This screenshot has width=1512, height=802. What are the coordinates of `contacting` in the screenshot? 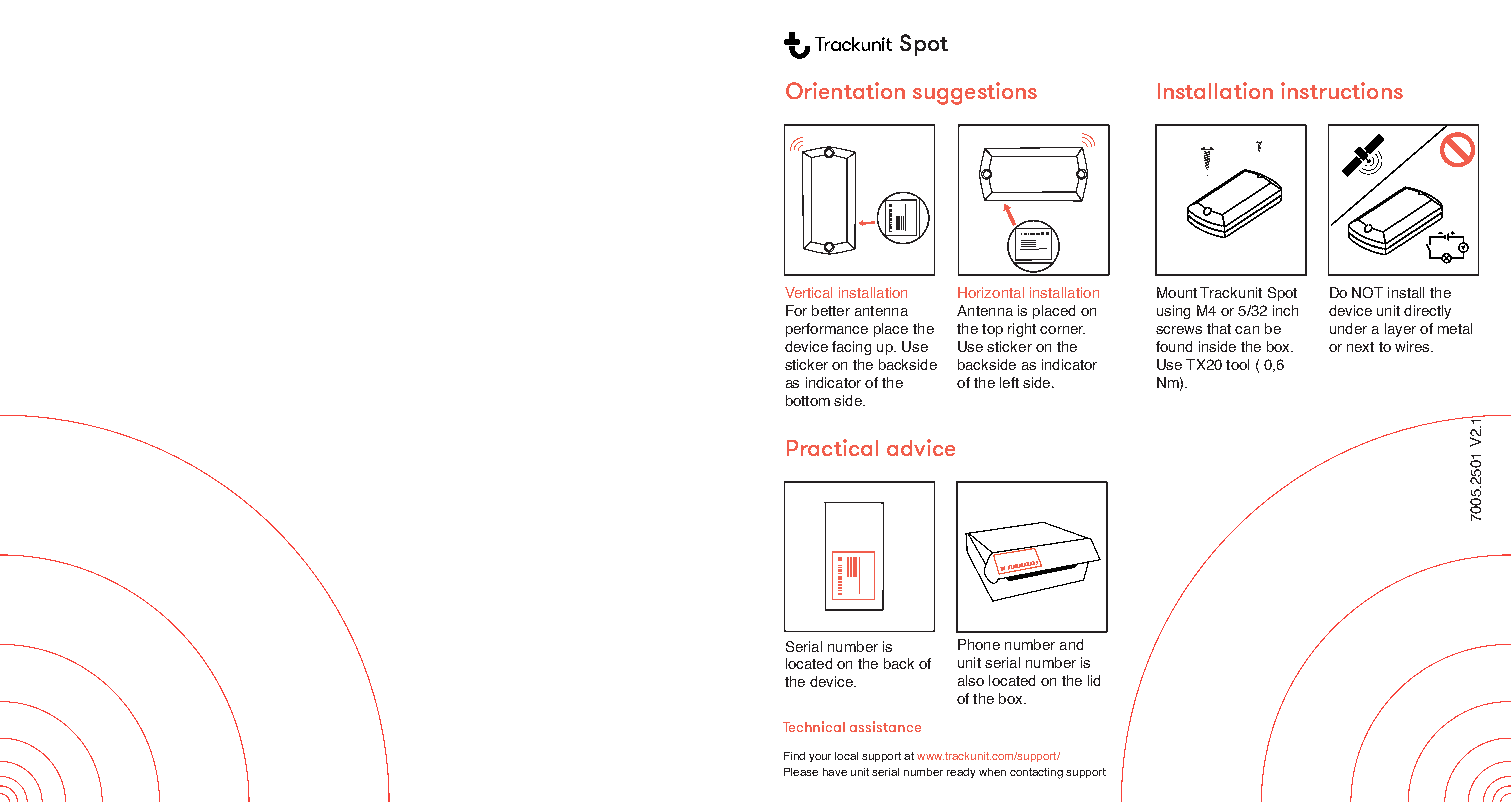 It's located at (1036, 773).
